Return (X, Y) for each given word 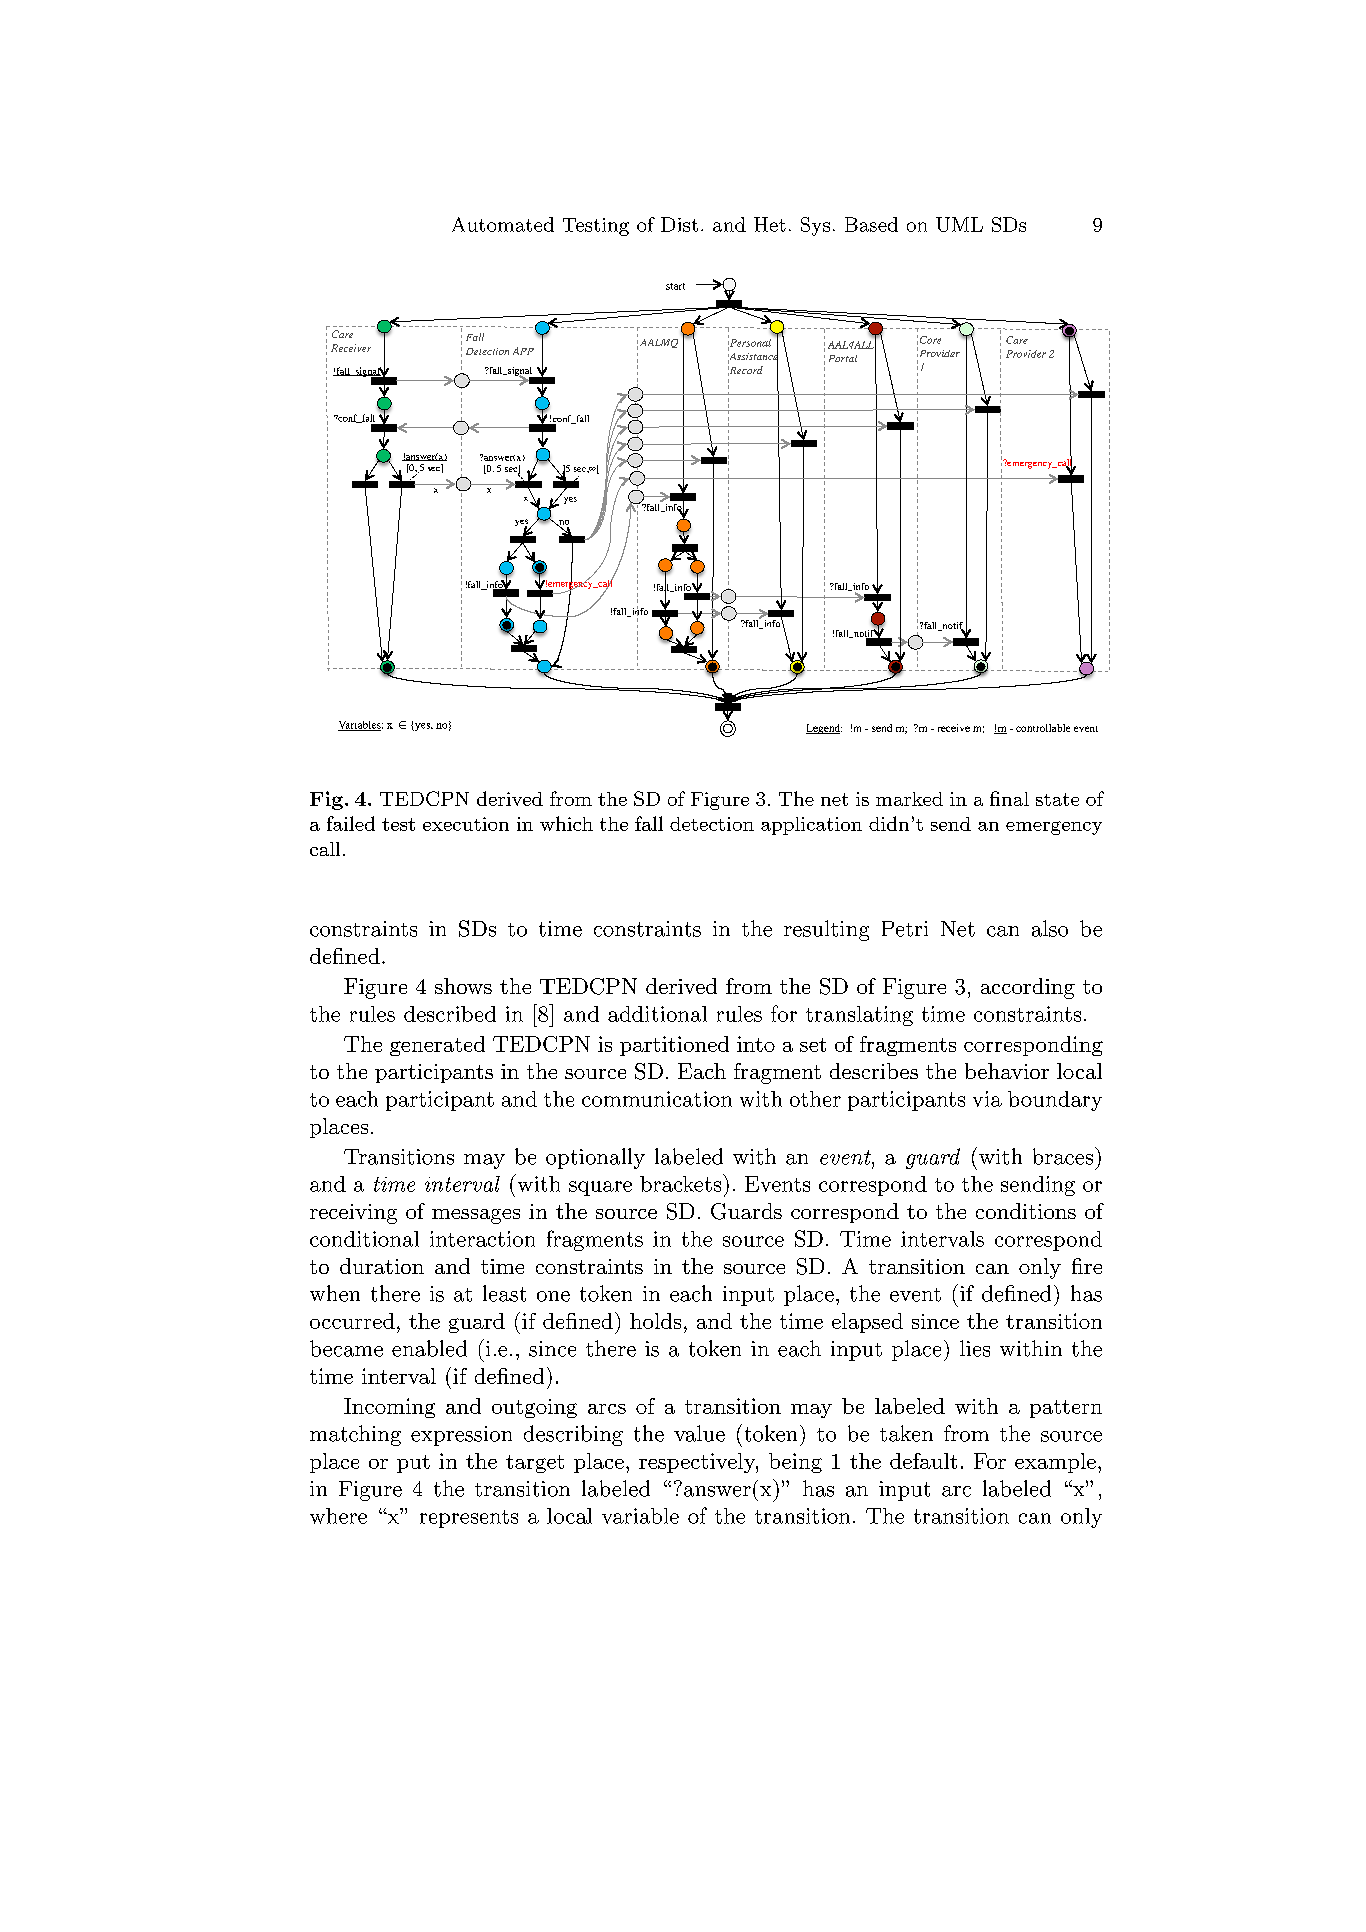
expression (461, 1436)
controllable (1043, 728)
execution (466, 824)
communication (657, 1099)
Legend (824, 729)
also (1050, 928)
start (675, 286)
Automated (503, 224)
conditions (1026, 1211)
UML (959, 224)
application (811, 826)
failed (351, 823)
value (699, 1433)
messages (476, 1216)
